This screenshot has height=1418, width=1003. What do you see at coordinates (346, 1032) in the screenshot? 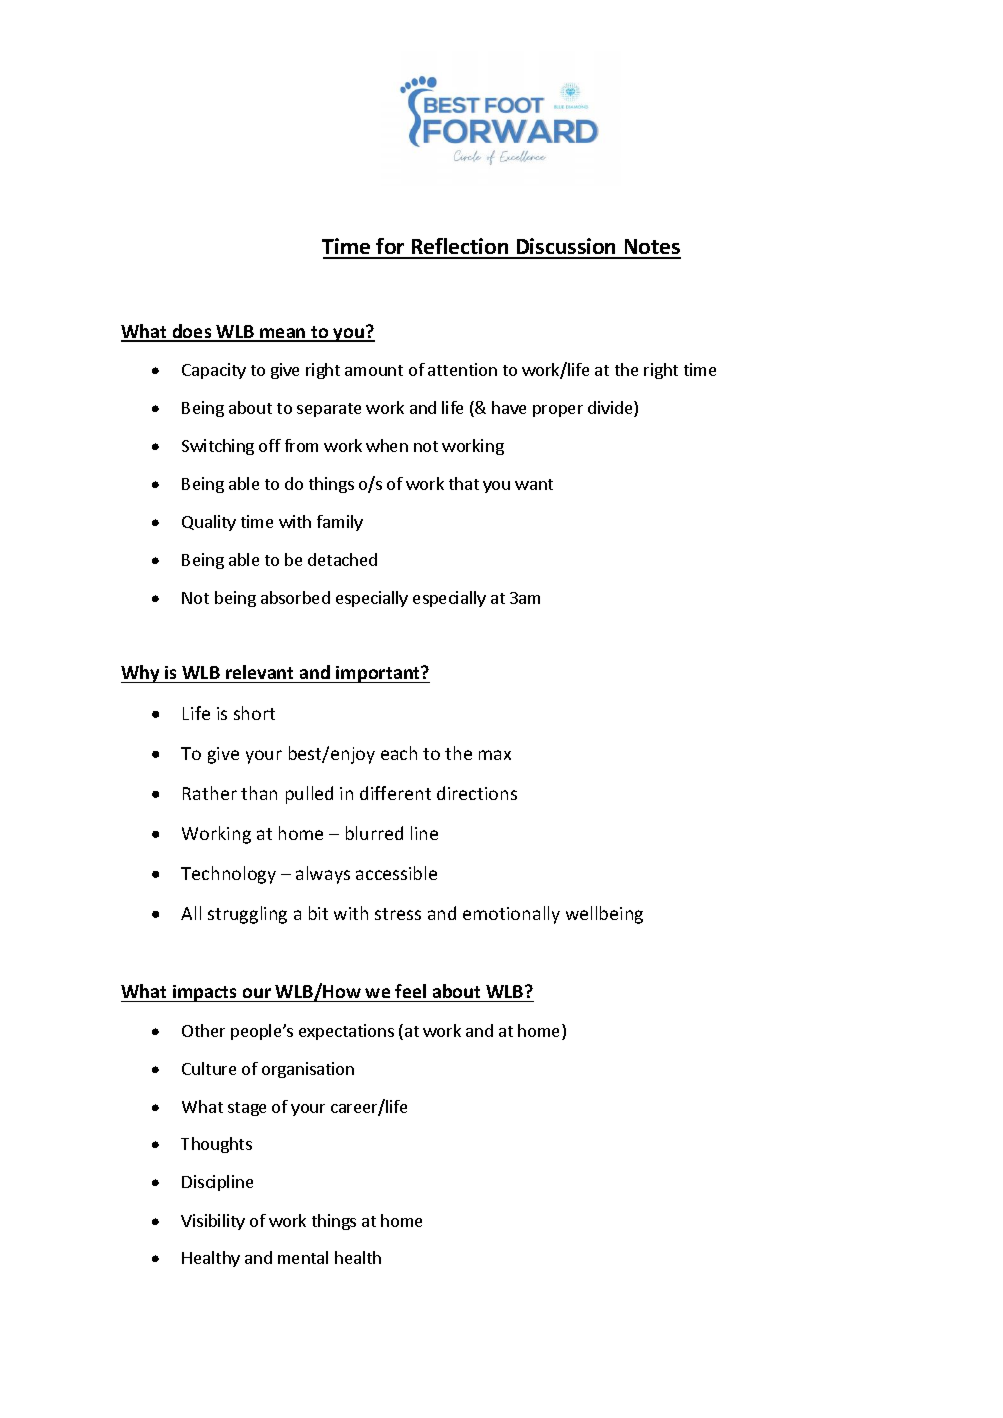
I see `expectations` at bounding box center [346, 1032].
